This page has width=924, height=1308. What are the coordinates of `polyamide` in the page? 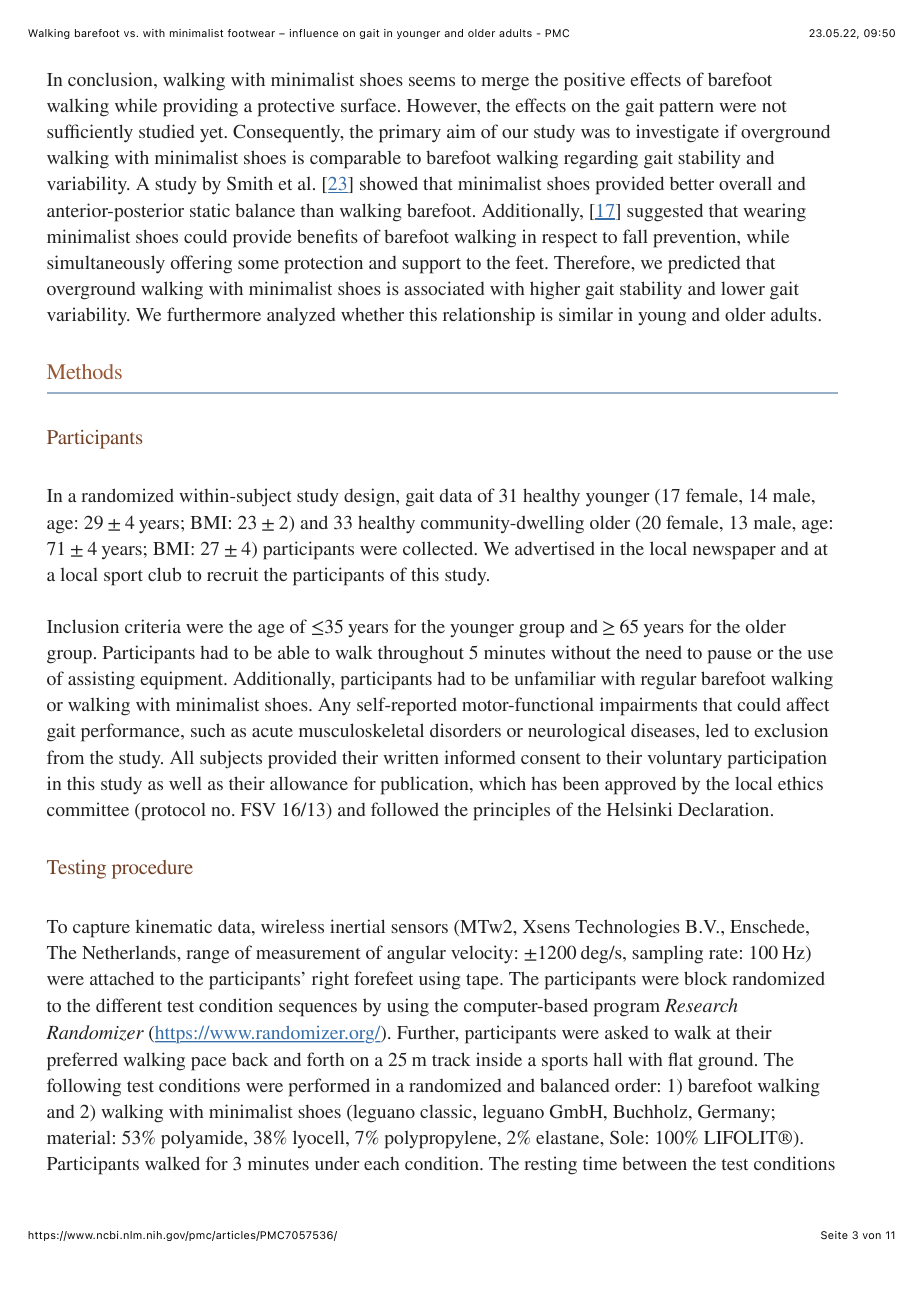 It's located at (203, 1139).
